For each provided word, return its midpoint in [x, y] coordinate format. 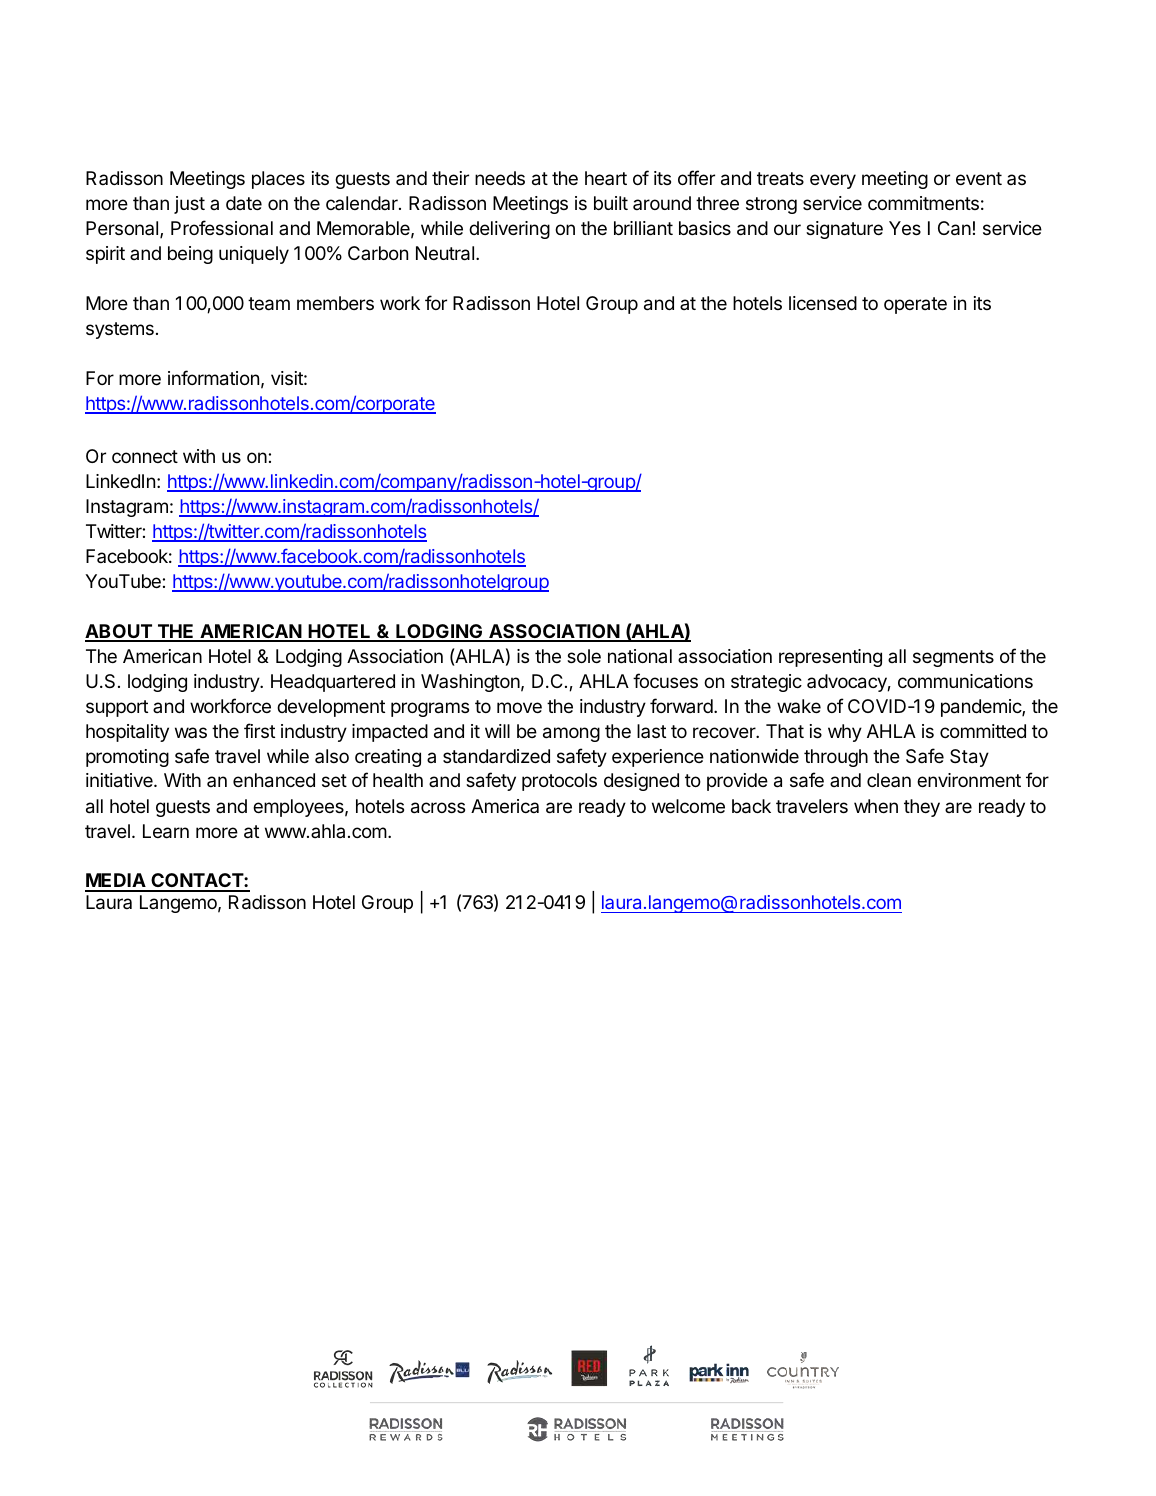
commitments [923, 203]
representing [830, 658]
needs [500, 178]
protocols [559, 782]
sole [584, 656]
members [335, 303]
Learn [166, 831]
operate [915, 305]
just [189, 205]
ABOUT [119, 632]
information [213, 378]
